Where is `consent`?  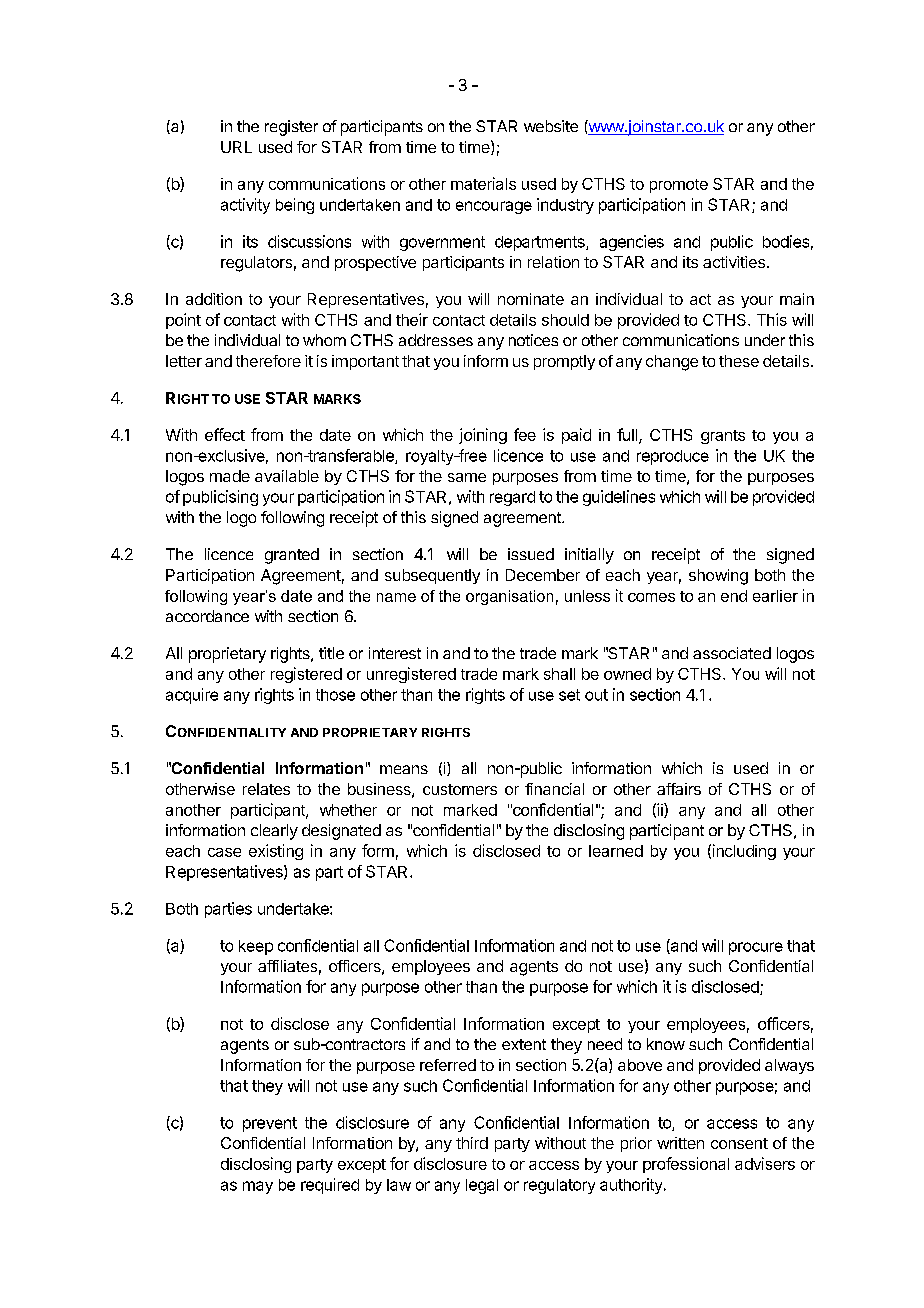 consent is located at coordinates (739, 1143).
